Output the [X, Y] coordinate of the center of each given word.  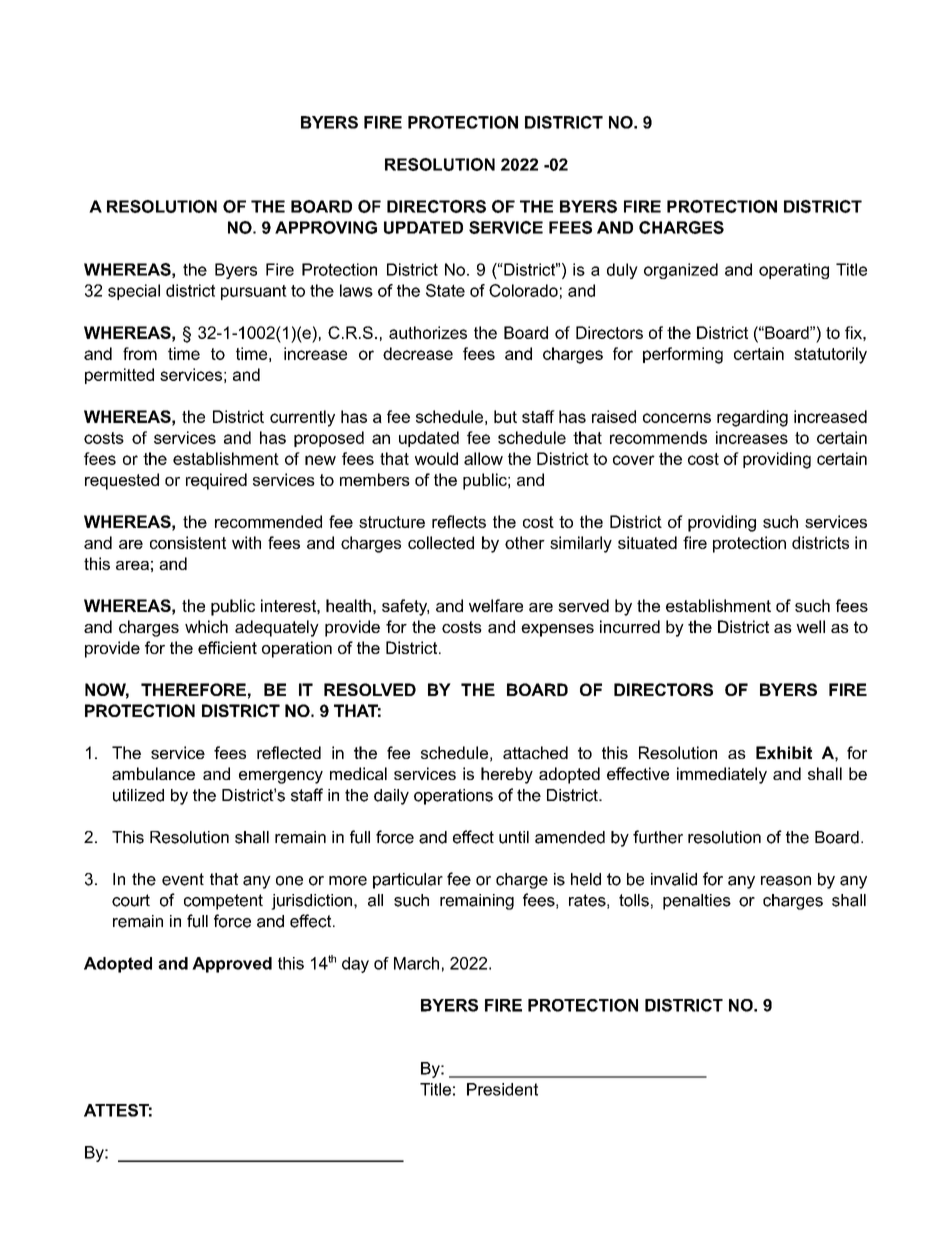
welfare [496, 605]
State [445, 290]
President [502, 1089]
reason [786, 881]
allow [483, 458]
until [514, 837]
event [183, 879]
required [216, 481]
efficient [227, 647]
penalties [697, 902]
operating [794, 271]
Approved [232, 965]
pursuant [254, 292]
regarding [752, 418]
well [810, 626]
